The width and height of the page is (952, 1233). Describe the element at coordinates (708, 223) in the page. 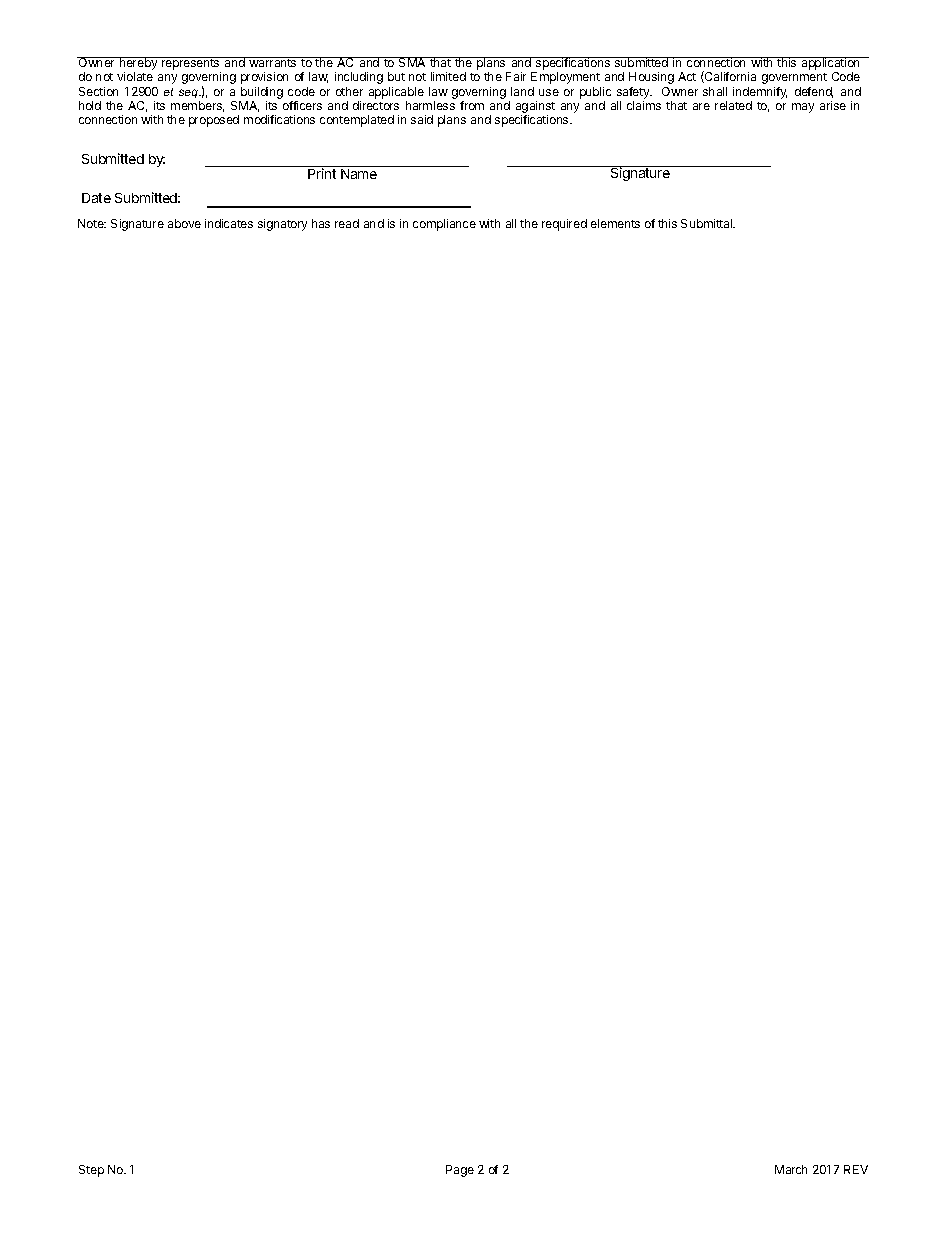

I see `Submittal` at that location.
